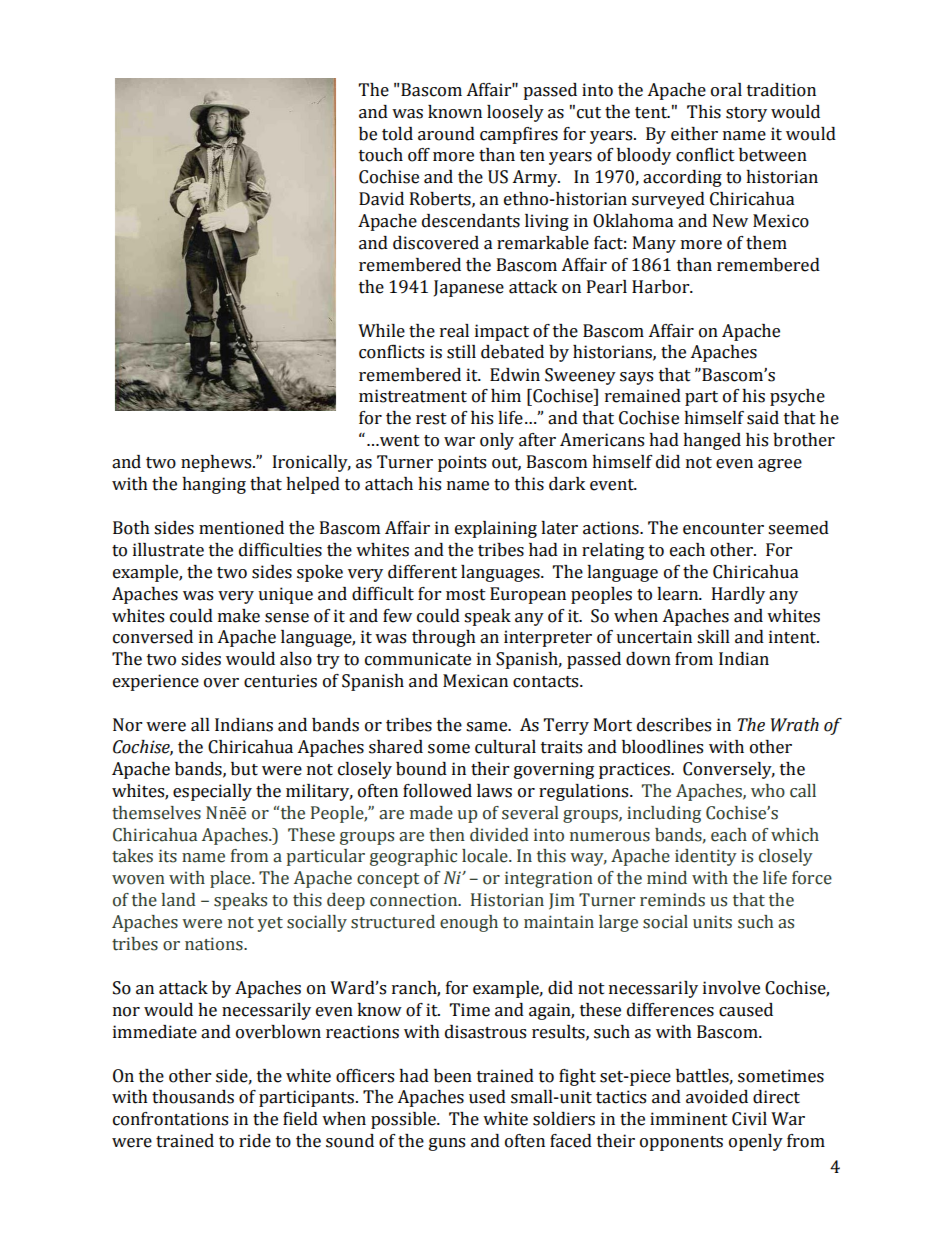 The image size is (952, 1233). What do you see at coordinates (212, 792) in the document?
I see `especially` at bounding box center [212, 792].
